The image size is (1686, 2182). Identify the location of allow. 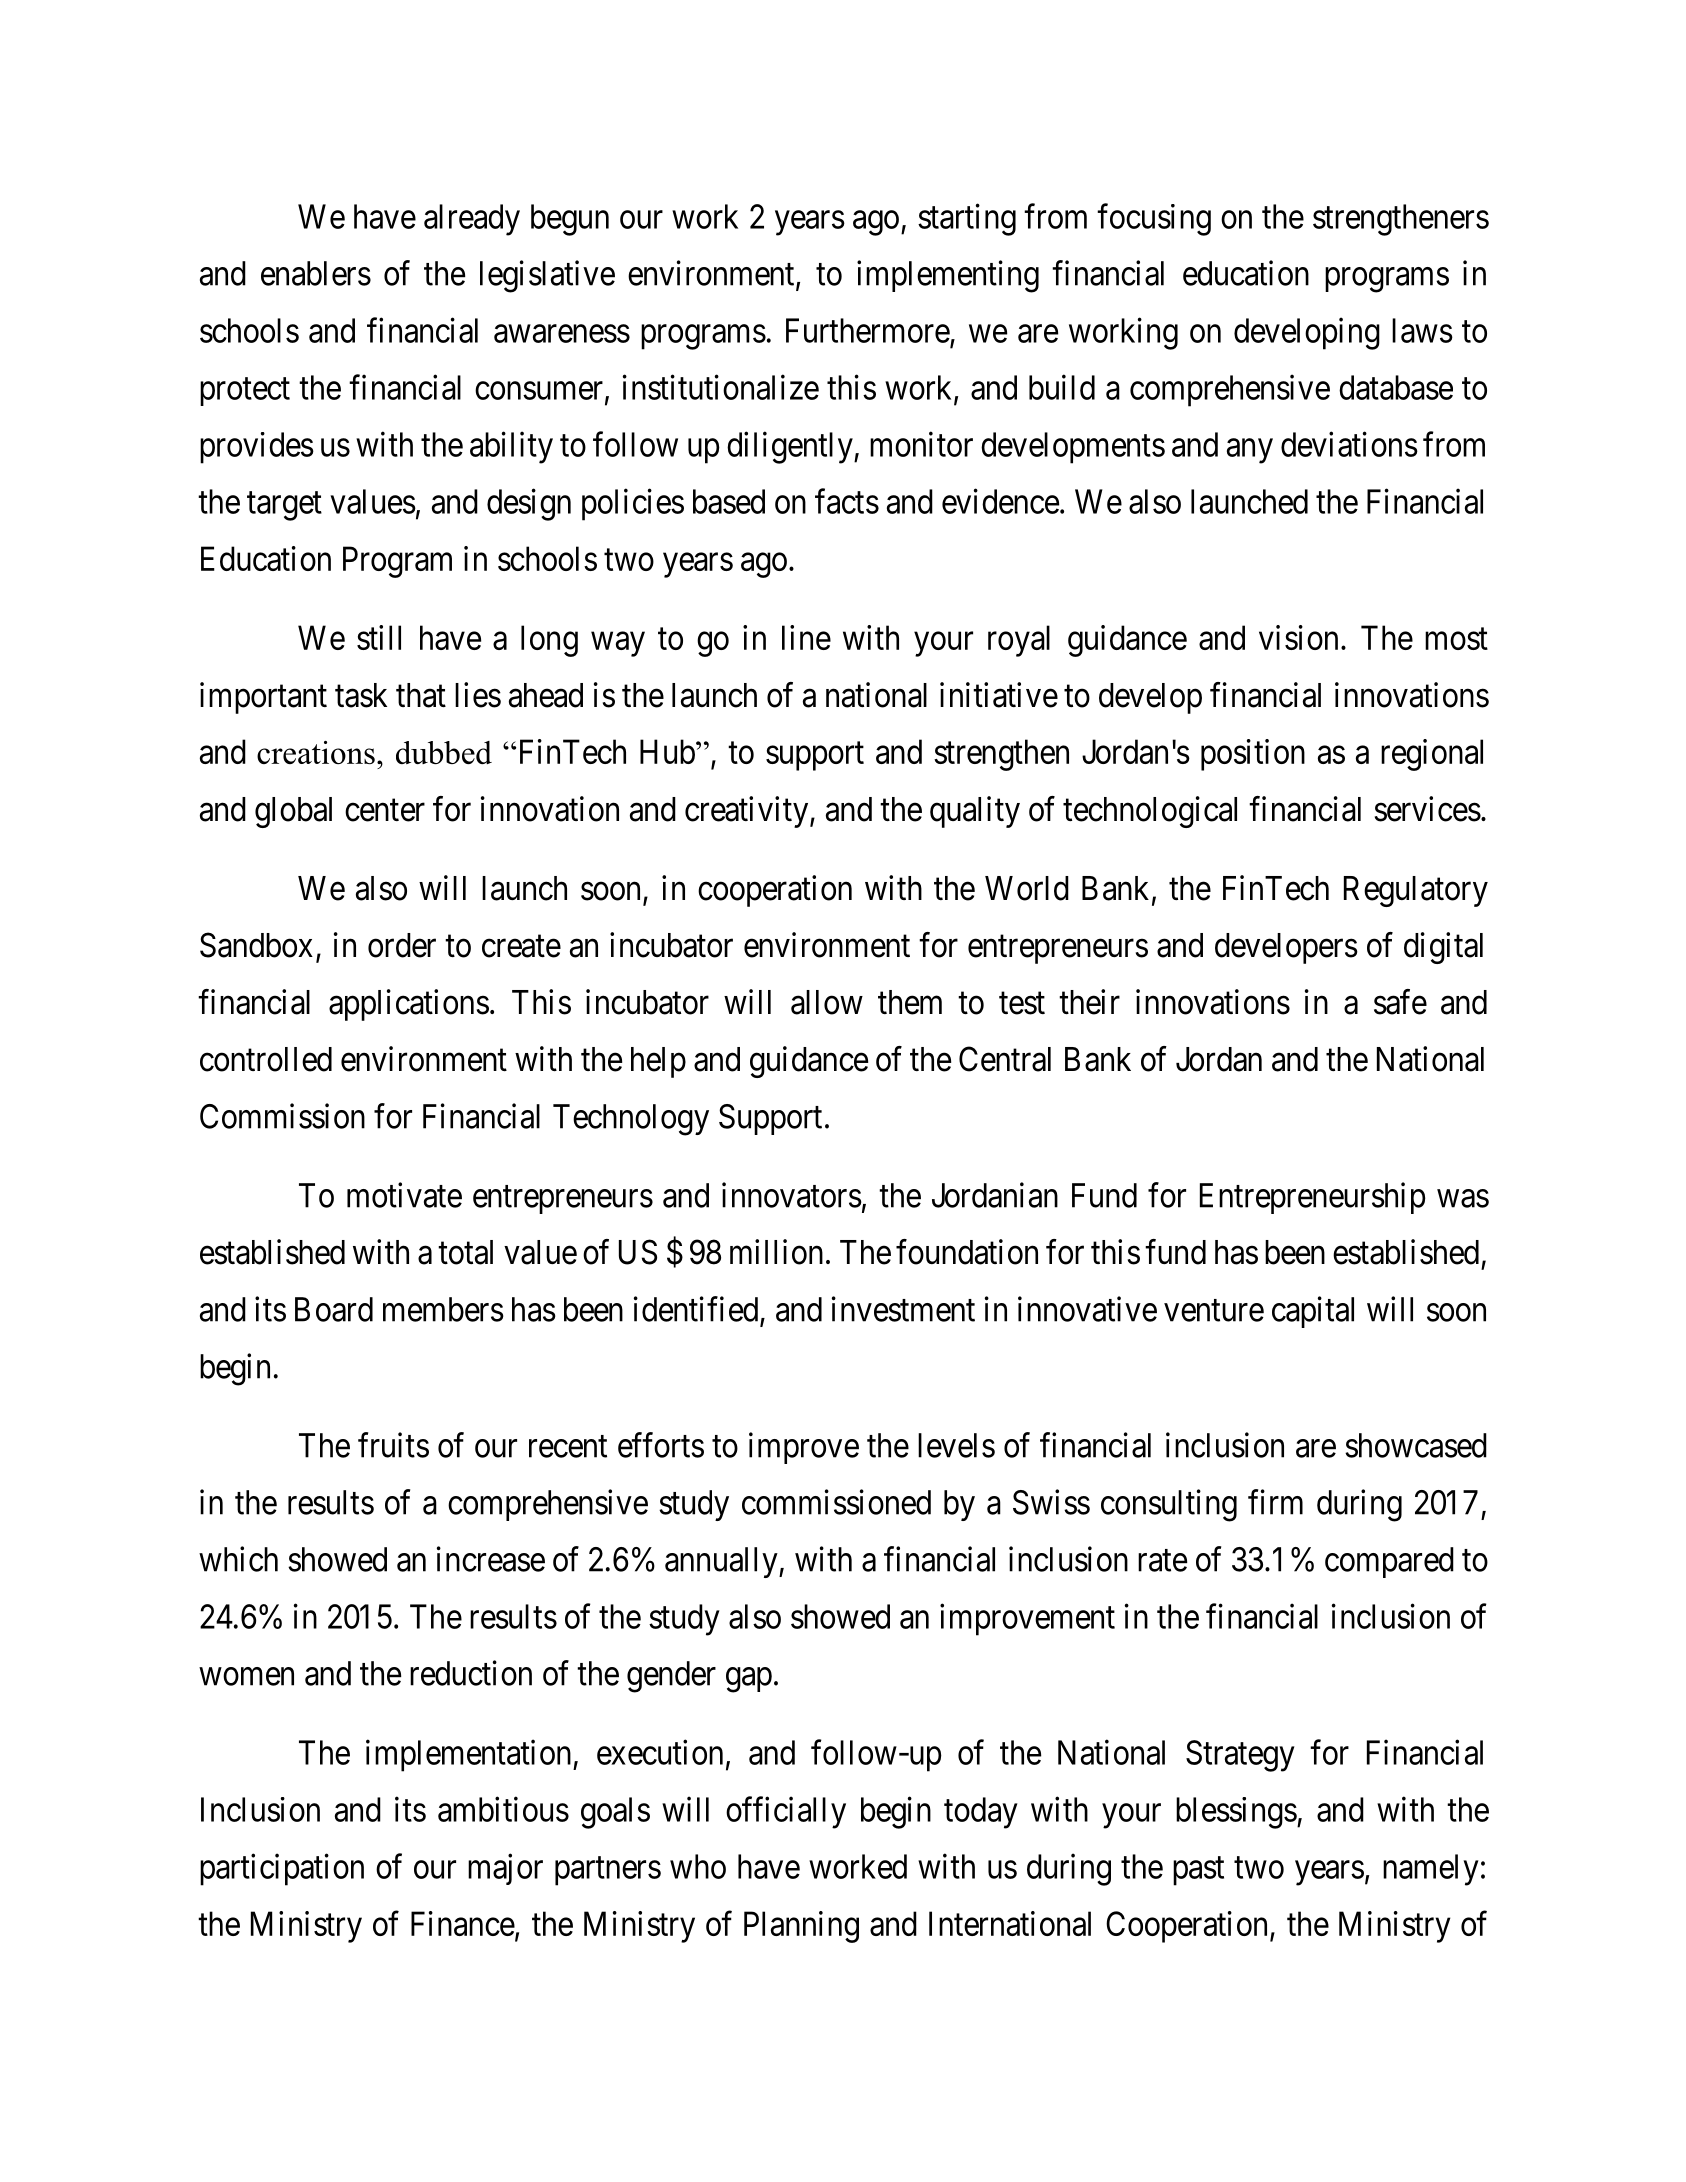
(827, 1002).
